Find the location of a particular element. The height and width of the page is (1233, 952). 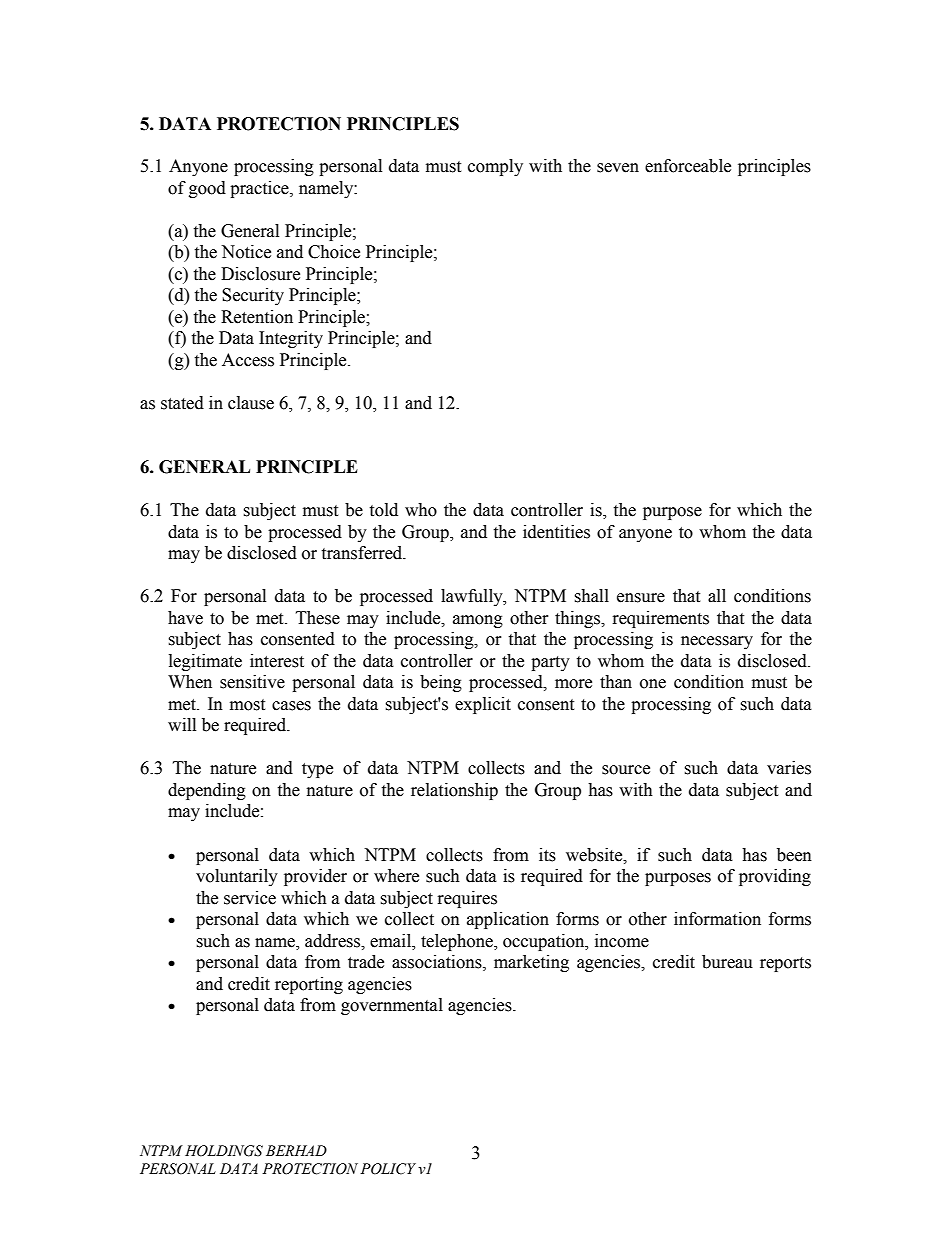

clause is located at coordinates (251, 403).
